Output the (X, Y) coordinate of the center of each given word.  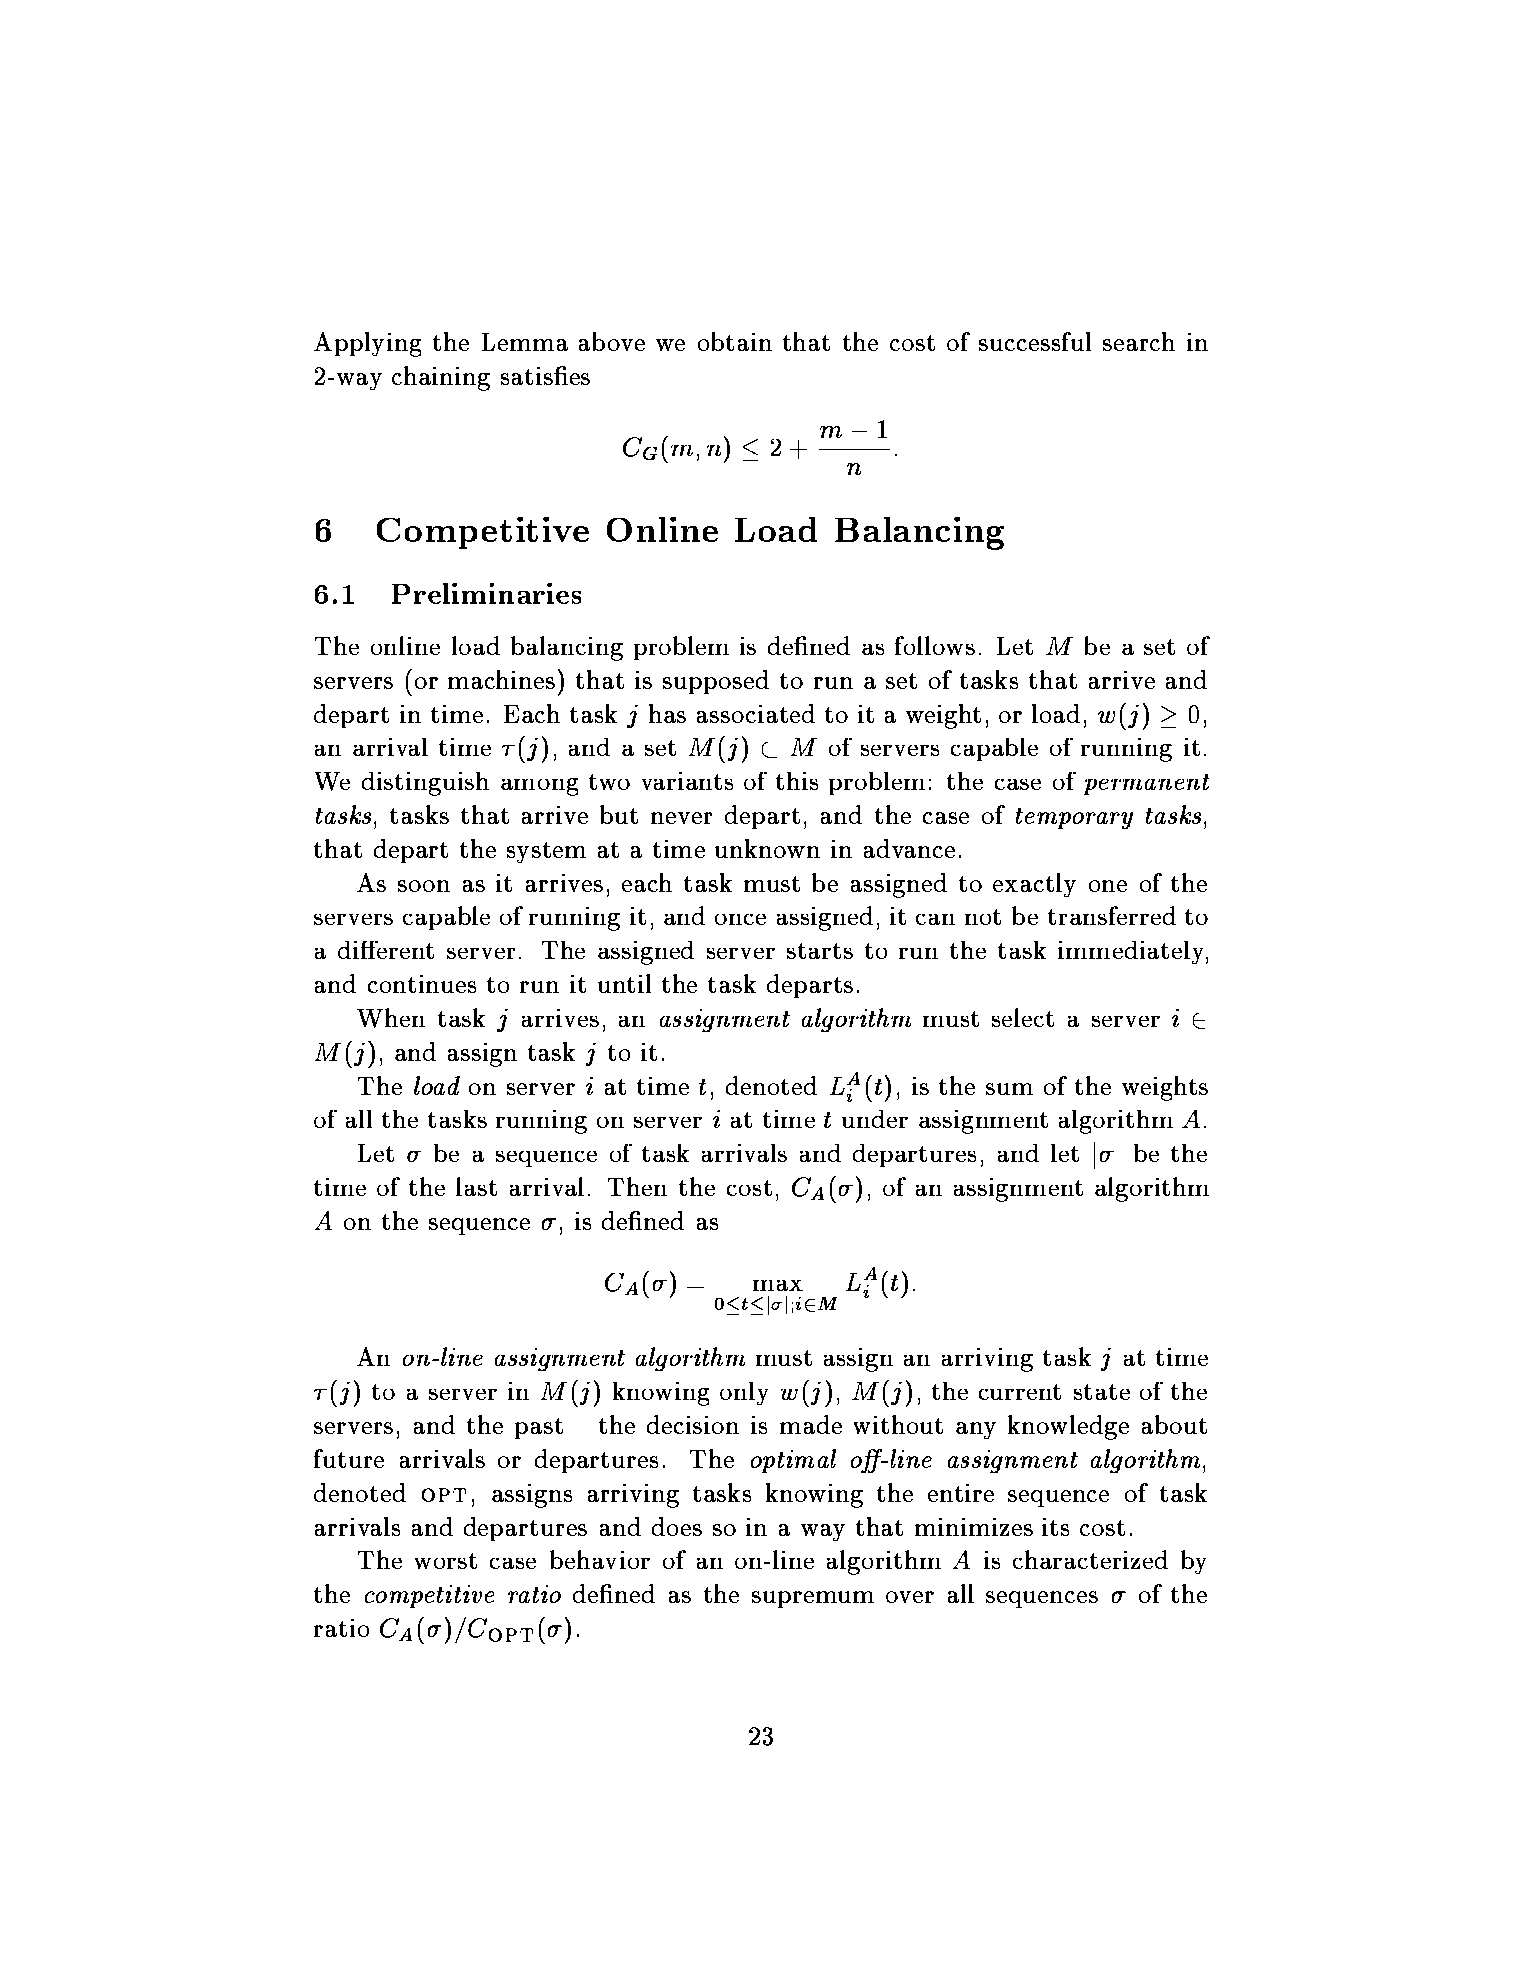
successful (1035, 341)
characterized (1090, 1559)
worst (446, 1561)
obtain (735, 341)
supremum (813, 1599)
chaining (441, 378)
